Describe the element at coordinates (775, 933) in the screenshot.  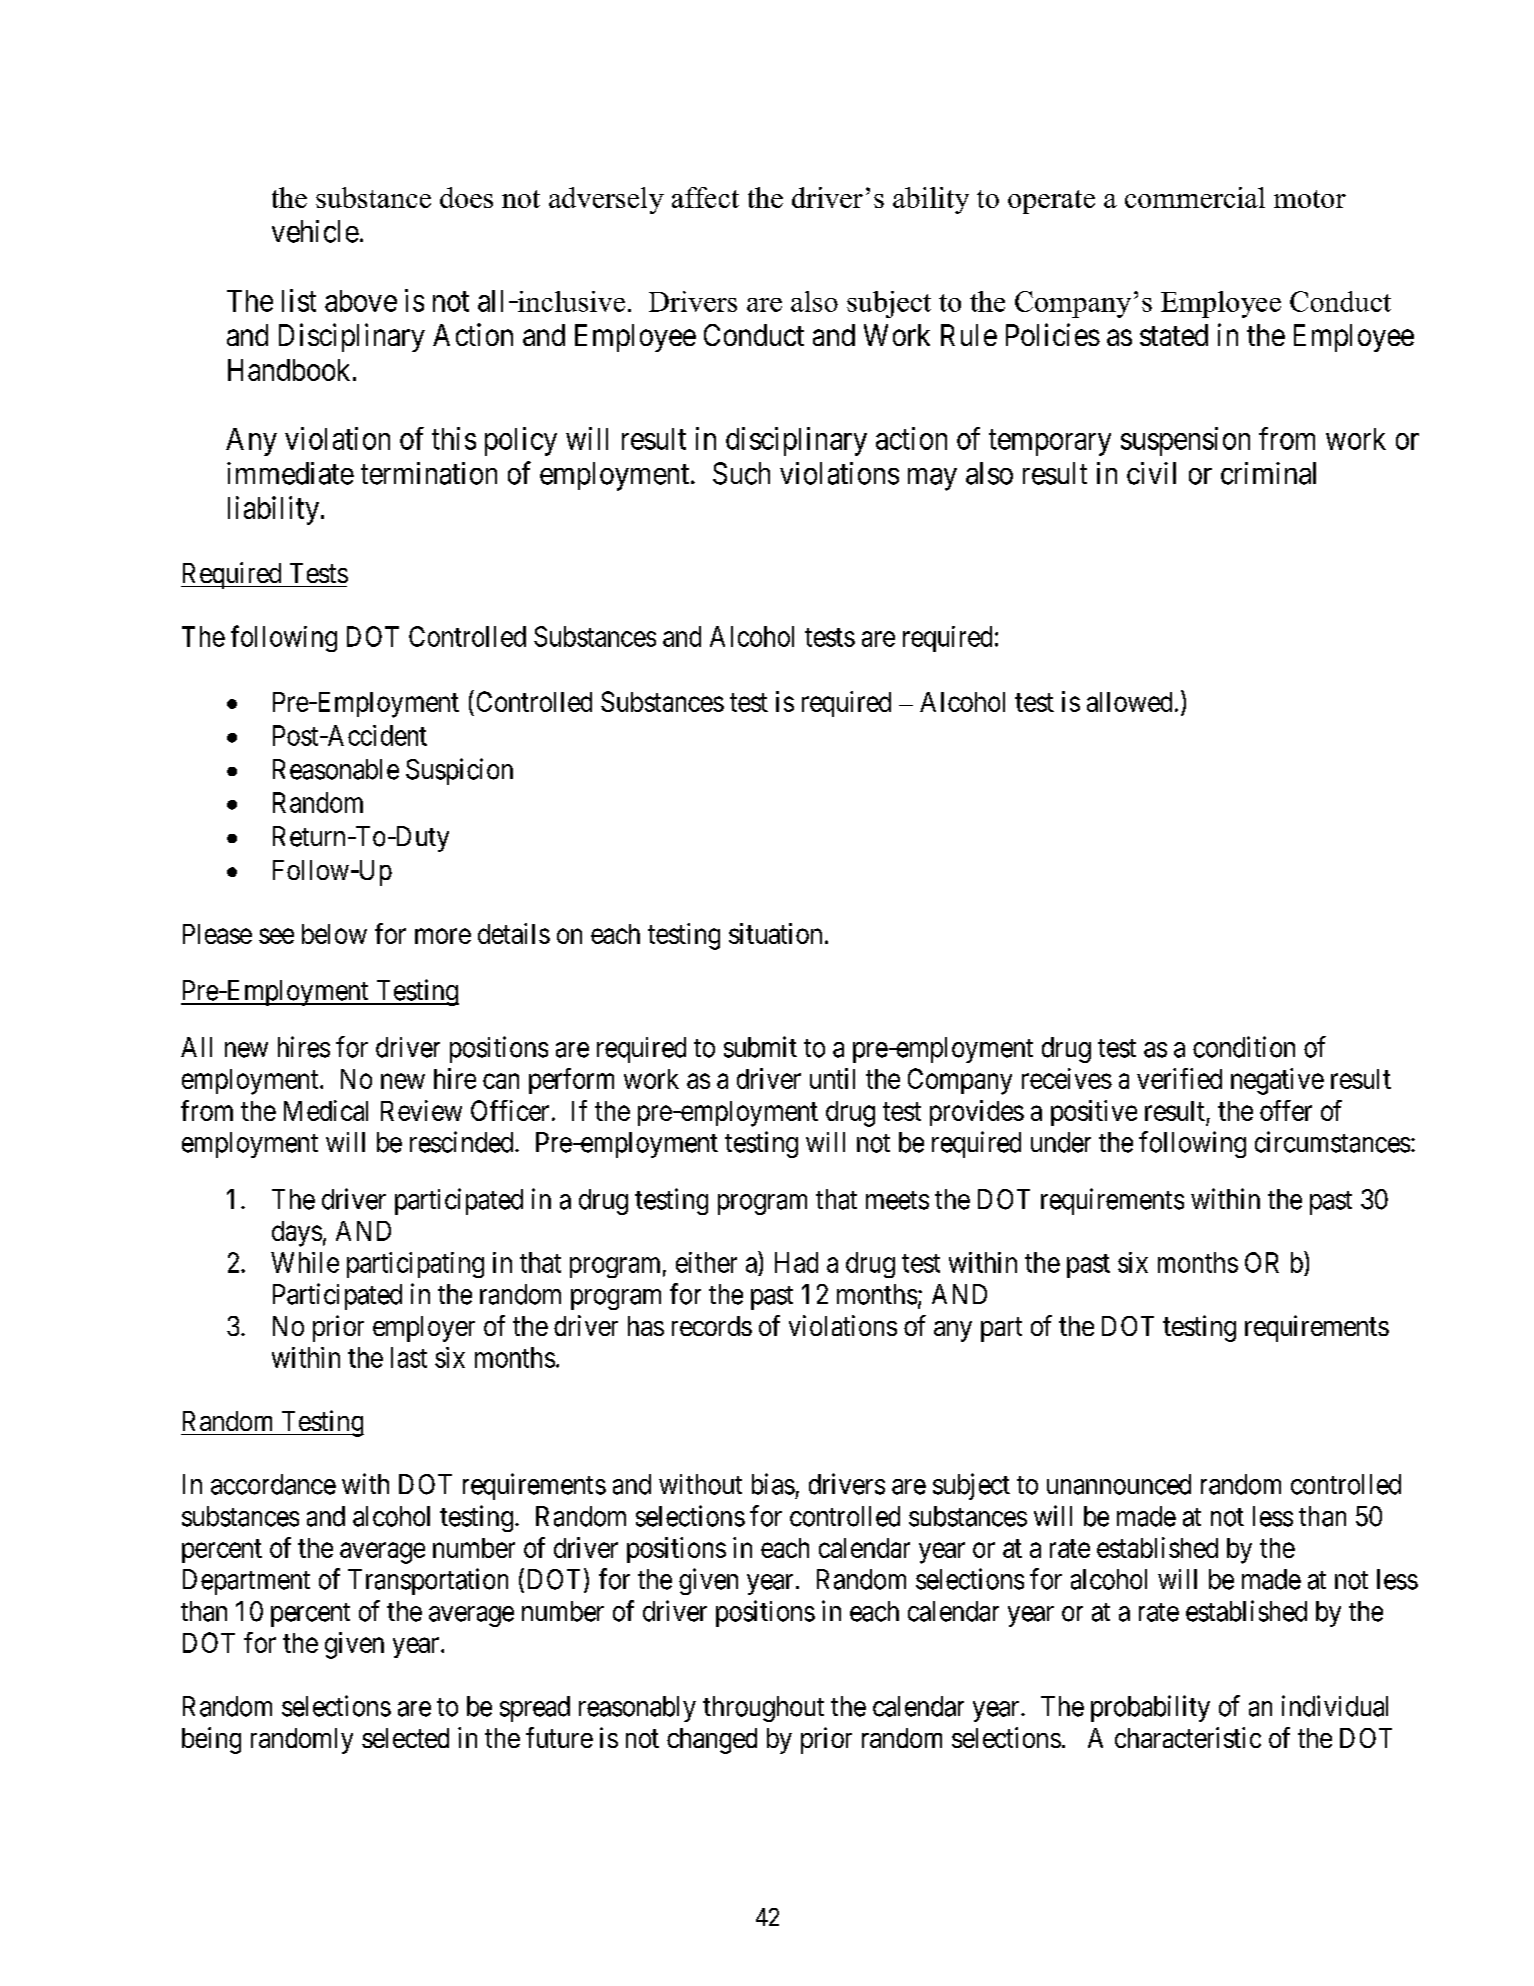
I see `situation` at that location.
